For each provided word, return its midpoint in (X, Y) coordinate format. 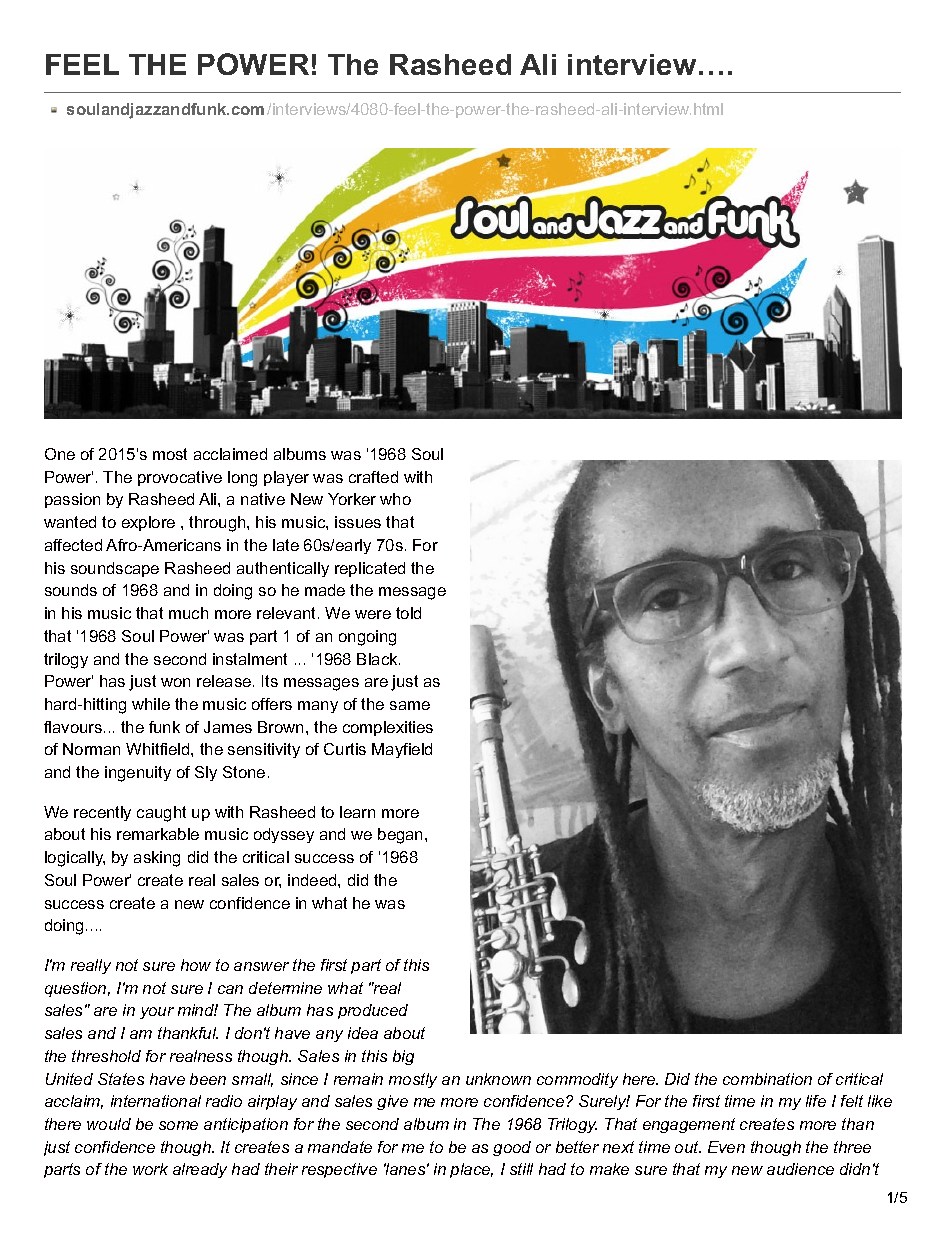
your (157, 1013)
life (816, 1101)
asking (157, 859)
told (408, 613)
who (395, 499)
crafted (373, 477)
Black (378, 659)
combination (767, 1079)
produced (373, 1011)
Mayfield (402, 750)
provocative (180, 478)
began (402, 836)
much (188, 613)
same (410, 705)
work (150, 1169)
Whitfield (159, 749)
